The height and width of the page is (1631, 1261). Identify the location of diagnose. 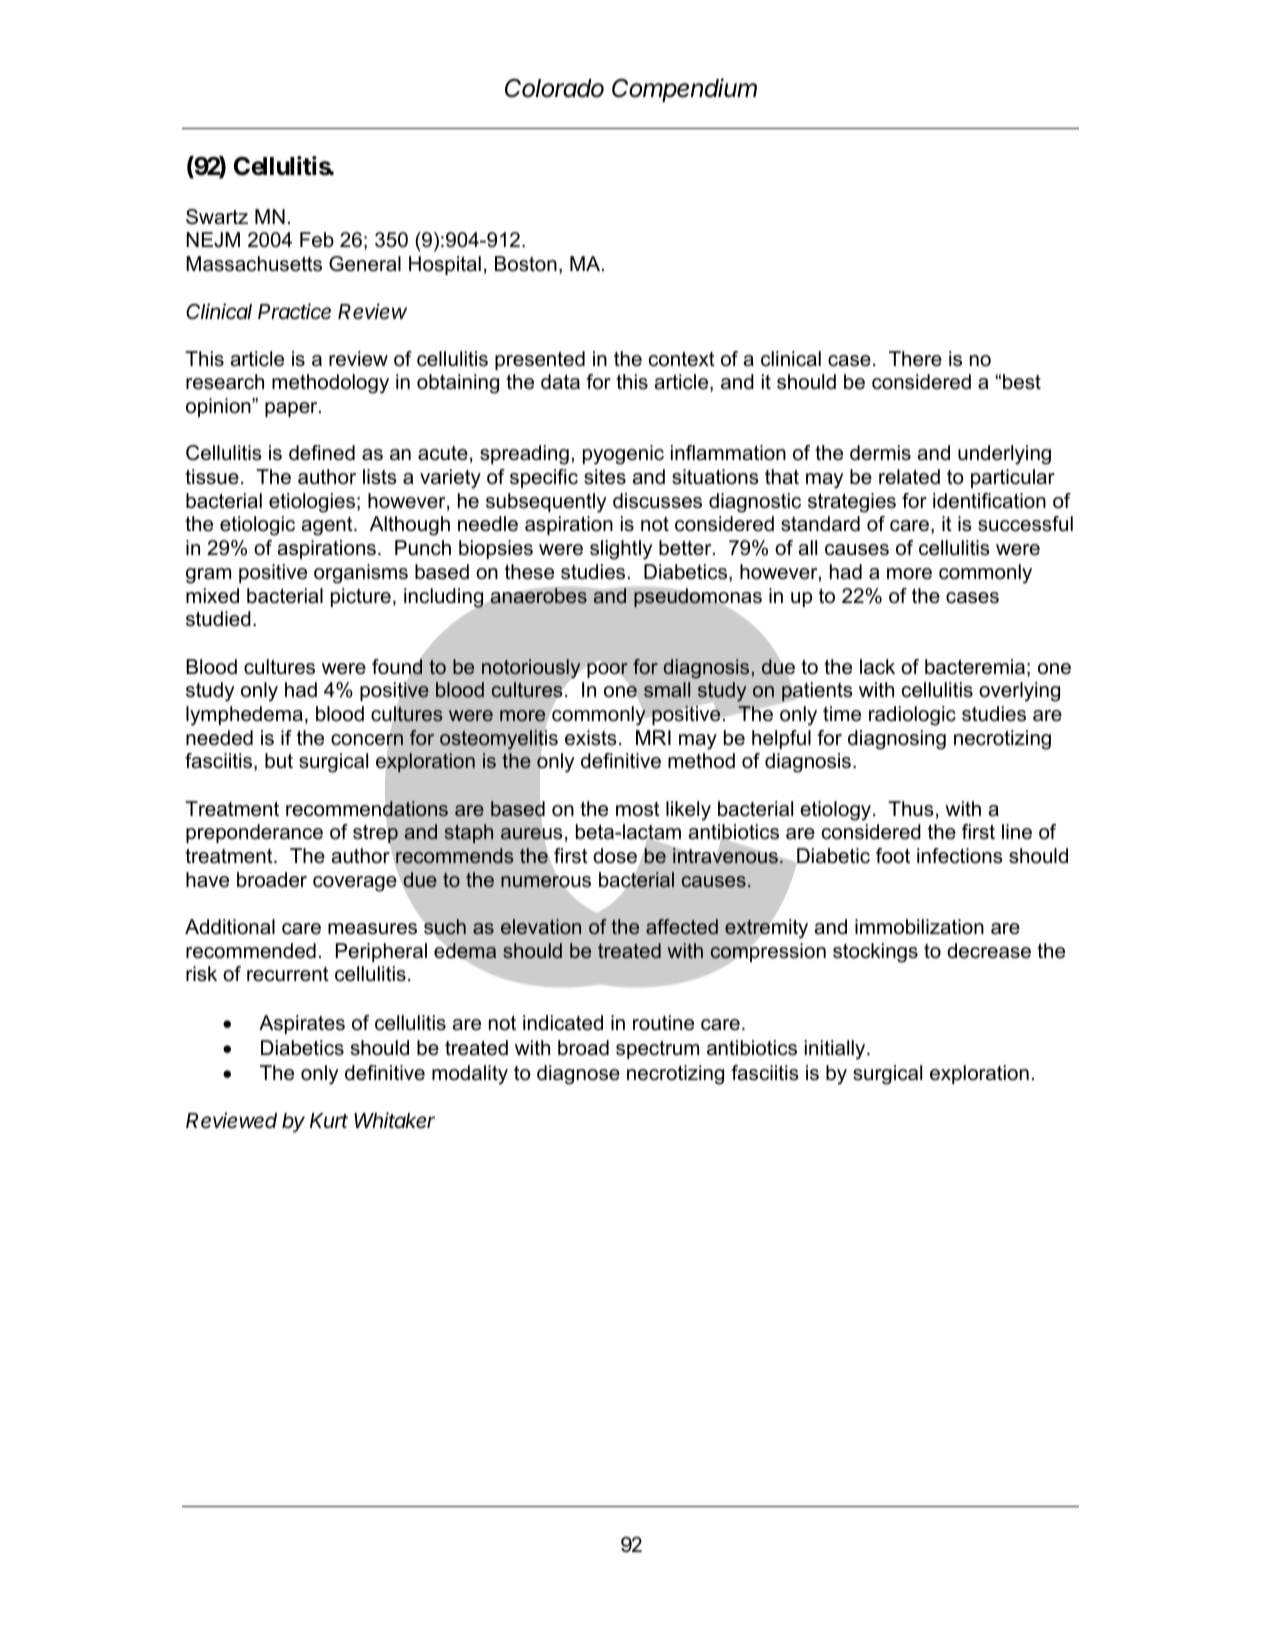
(578, 1075).
